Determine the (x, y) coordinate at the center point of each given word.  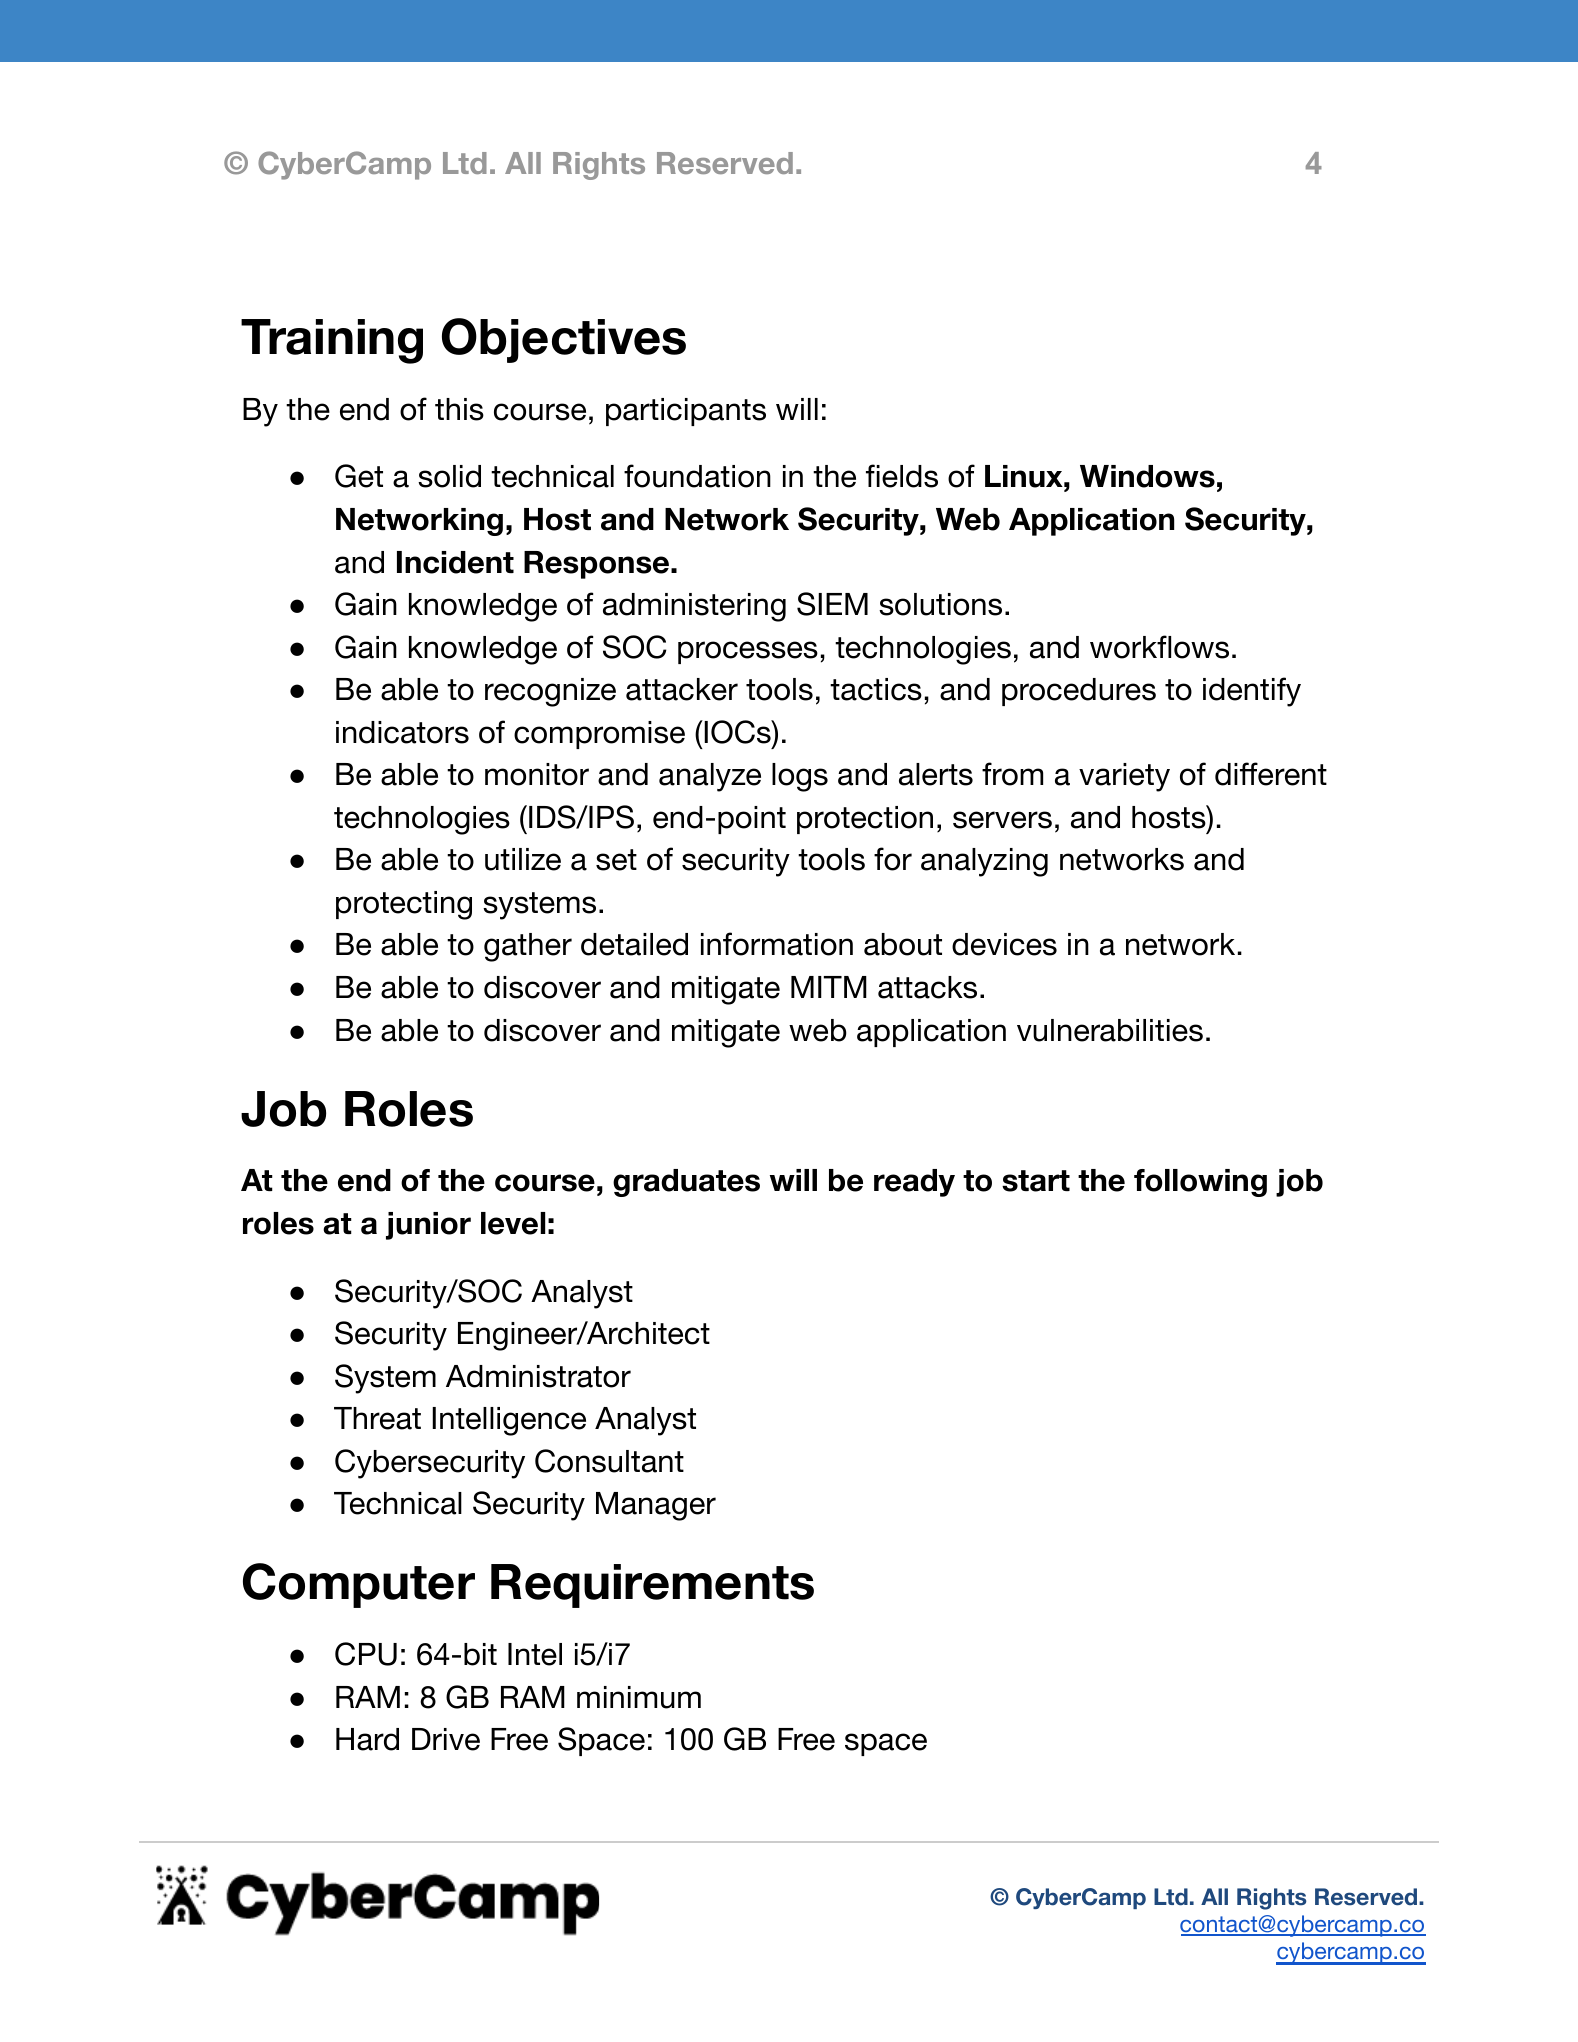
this (459, 409)
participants (686, 412)
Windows (1147, 476)
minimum (639, 1697)
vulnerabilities (1110, 1030)
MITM (829, 987)
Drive (446, 1739)
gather (528, 947)
